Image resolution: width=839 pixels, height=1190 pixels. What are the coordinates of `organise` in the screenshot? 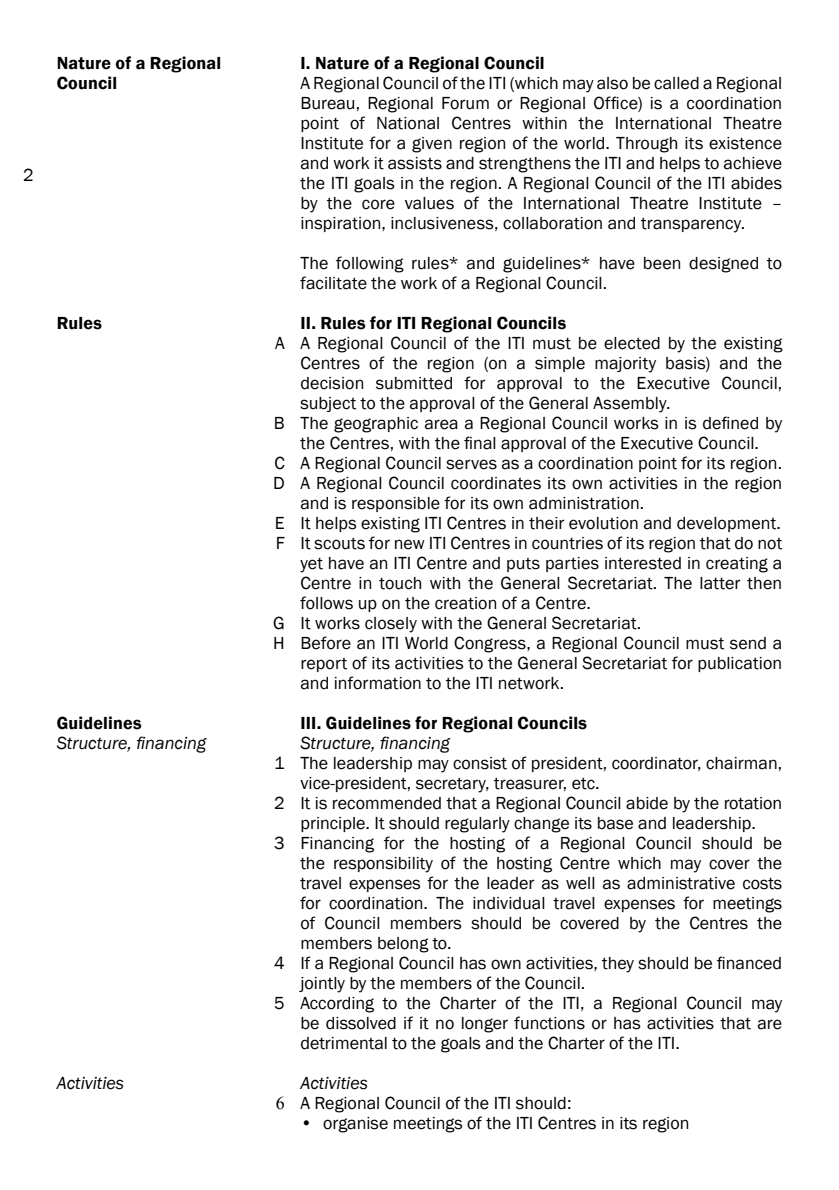 It's located at (355, 1125).
